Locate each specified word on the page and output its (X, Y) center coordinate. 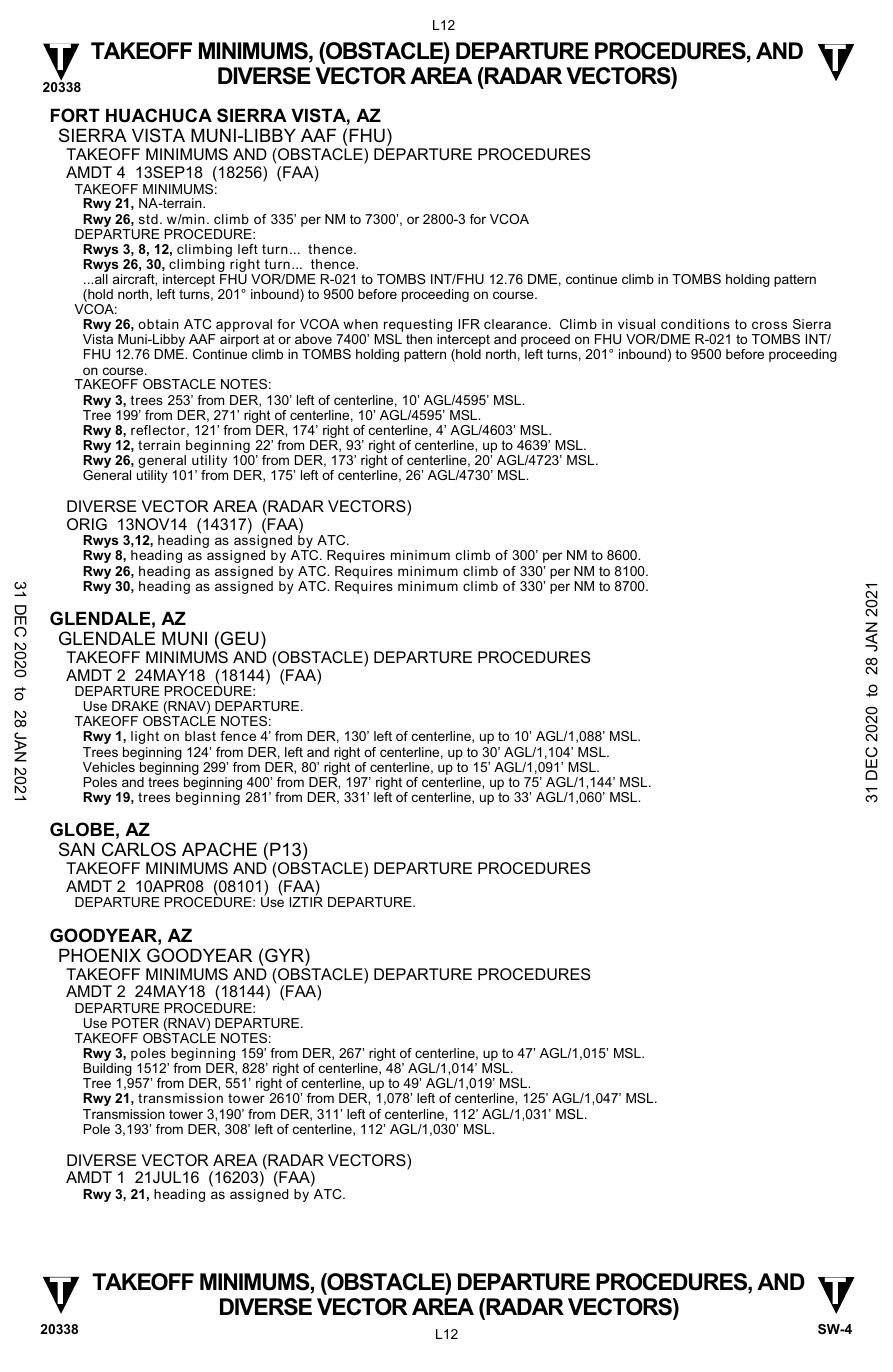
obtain (158, 324)
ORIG (87, 524)
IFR (469, 324)
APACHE (219, 849)
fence (238, 736)
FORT (75, 115)
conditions (695, 324)
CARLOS (139, 849)
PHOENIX (100, 955)
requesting (417, 327)
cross (769, 325)
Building (108, 1071)
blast (200, 736)
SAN (77, 849)
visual (636, 324)
